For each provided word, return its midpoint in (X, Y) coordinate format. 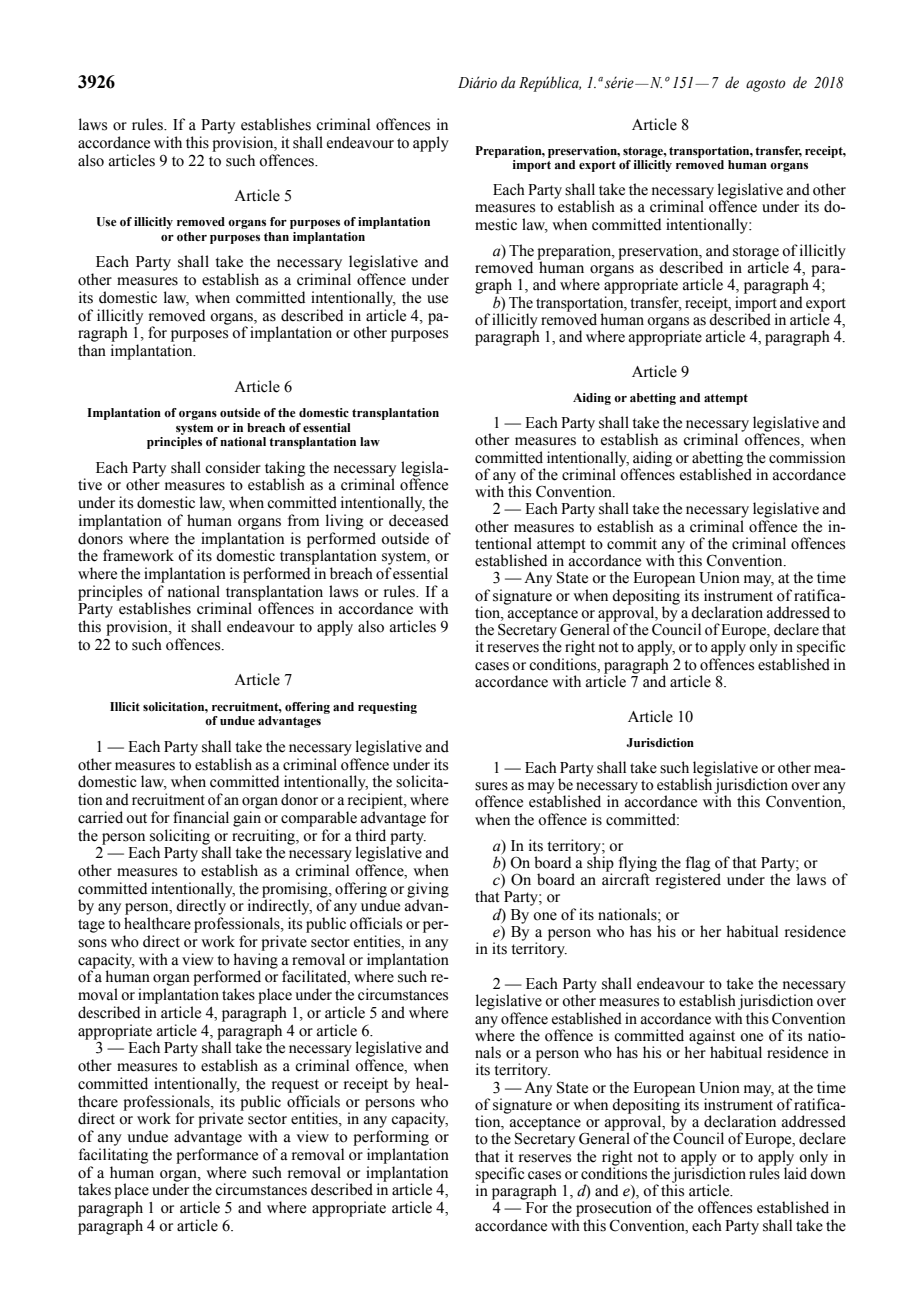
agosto (766, 85)
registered (687, 880)
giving (428, 891)
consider (233, 467)
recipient (377, 801)
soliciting (180, 838)
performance (217, 1156)
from (303, 520)
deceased (419, 520)
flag (698, 864)
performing (391, 1138)
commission (807, 457)
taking (285, 470)
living (345, 522)
